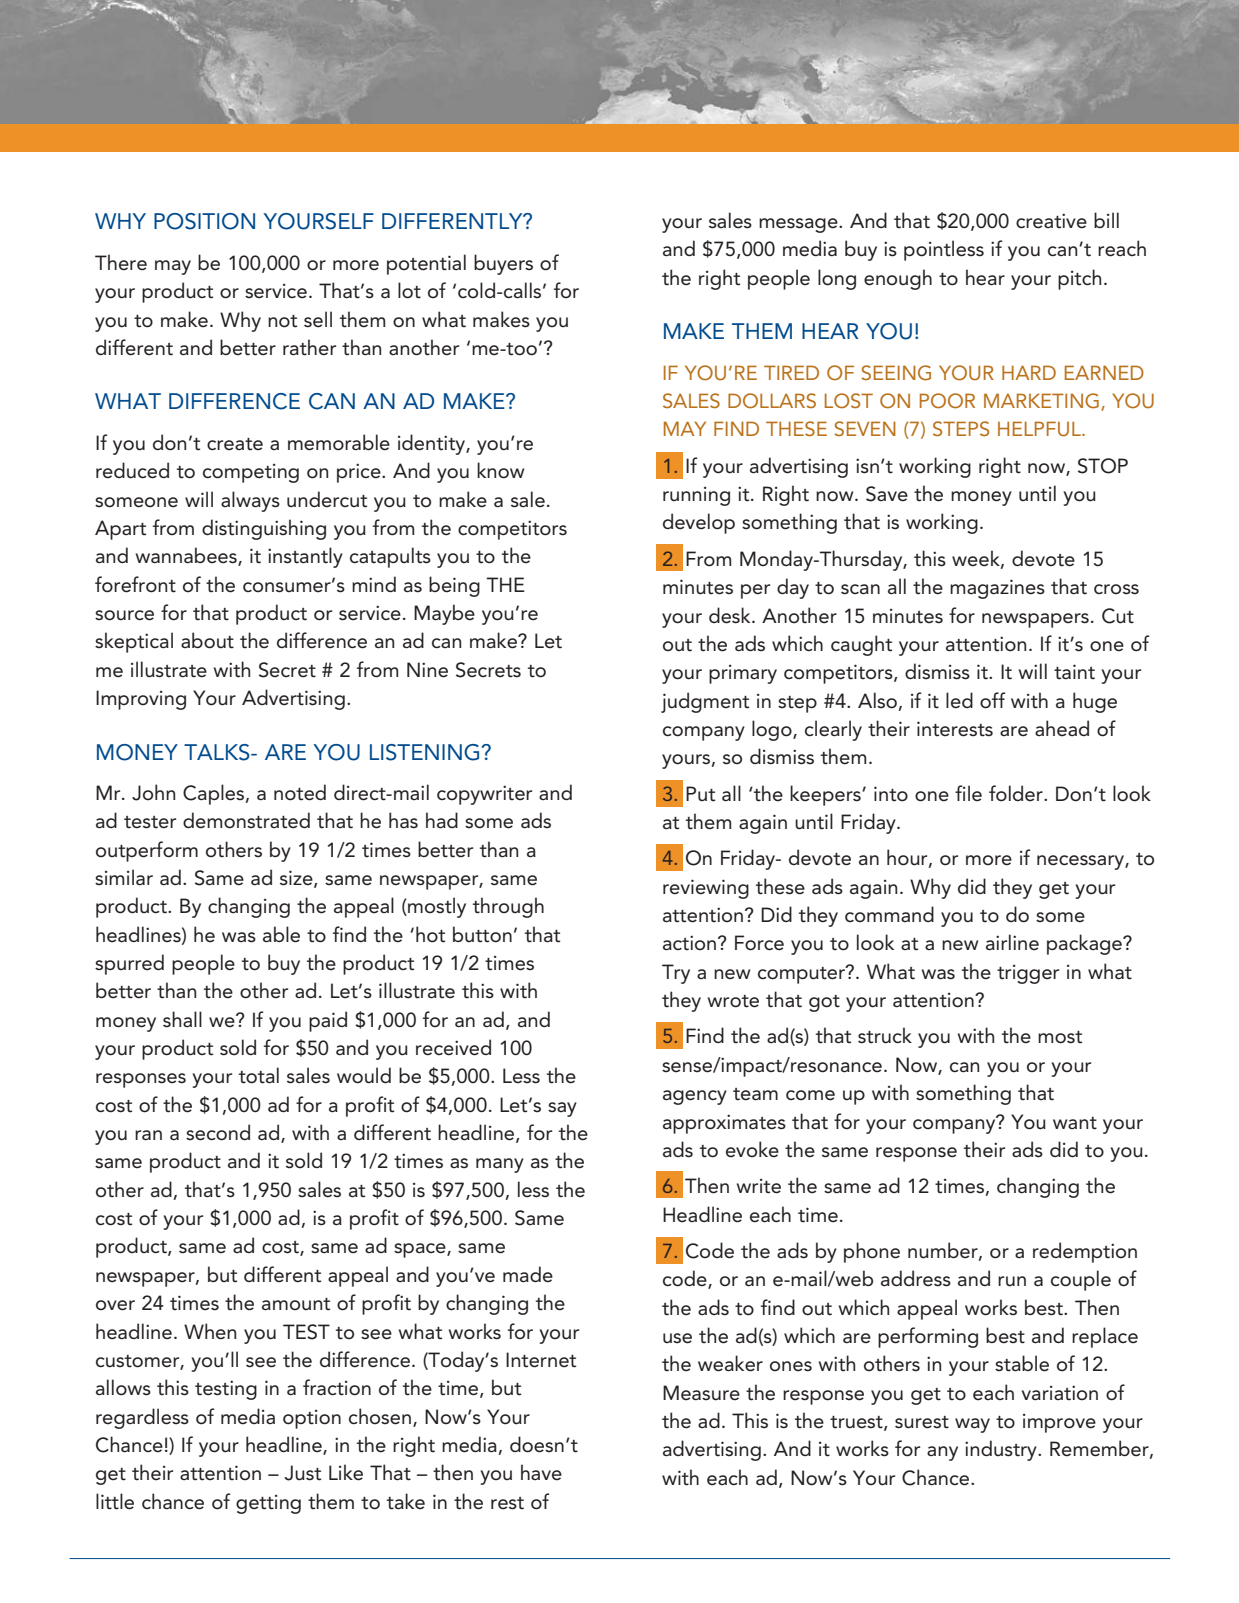 The image size is (1239, 1603). I want to click on about, so click(207, 640).
